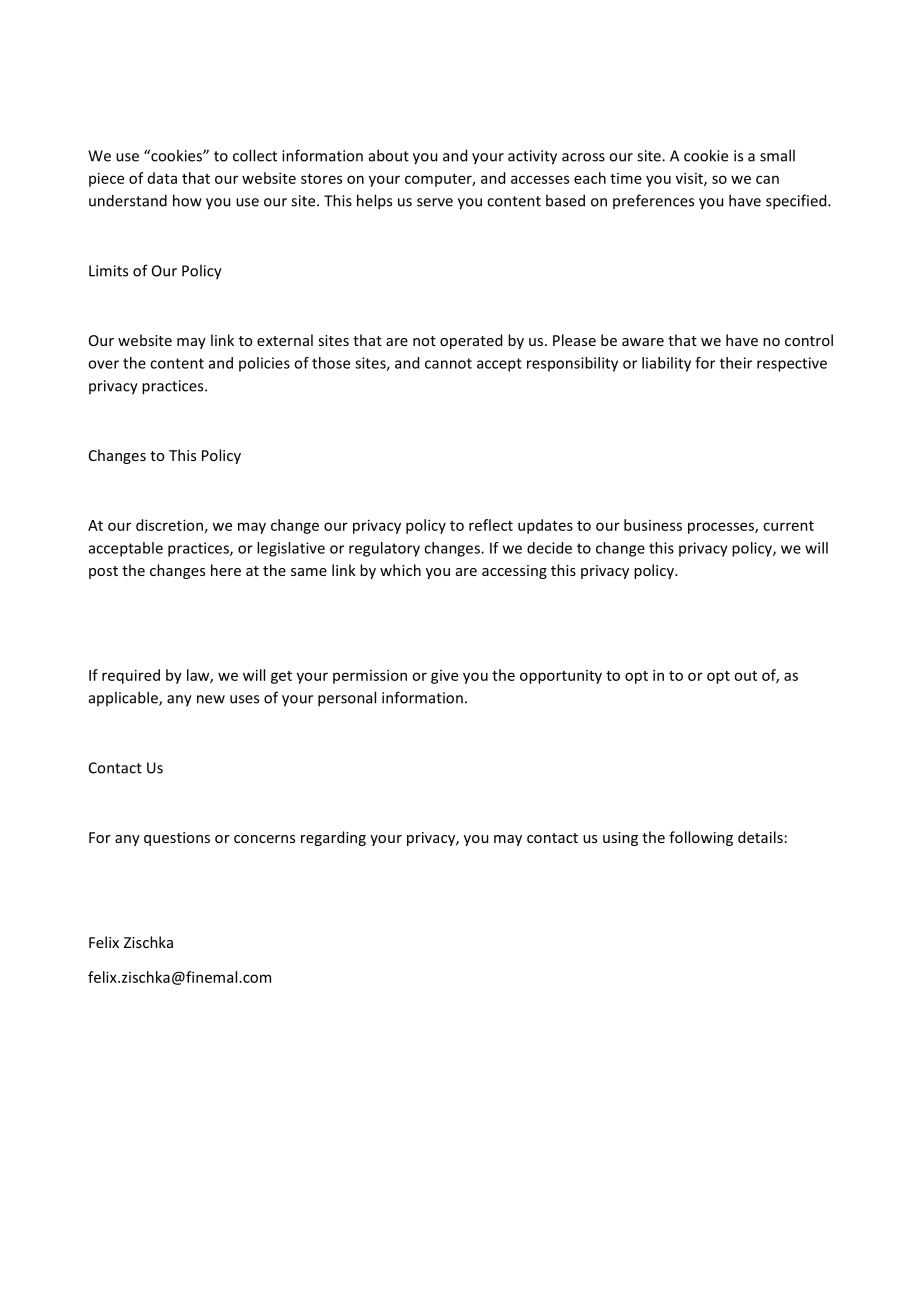 The width and height of the image is (924, 1308). Describe the element at coordinates (177, 839) in the image. I see `questions` at that location.
